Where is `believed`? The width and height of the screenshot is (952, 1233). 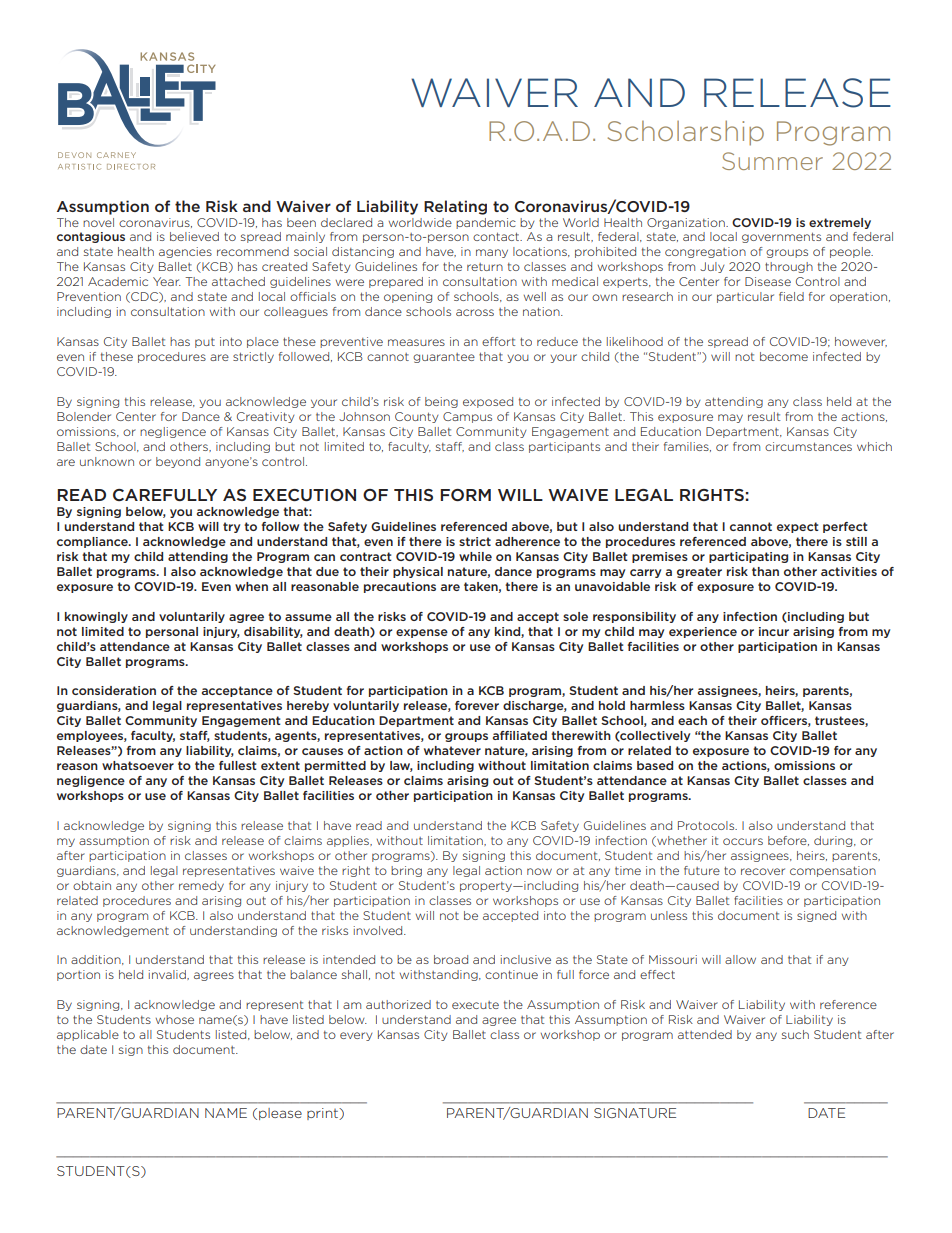 believed is located at coordinates (194, 236).
